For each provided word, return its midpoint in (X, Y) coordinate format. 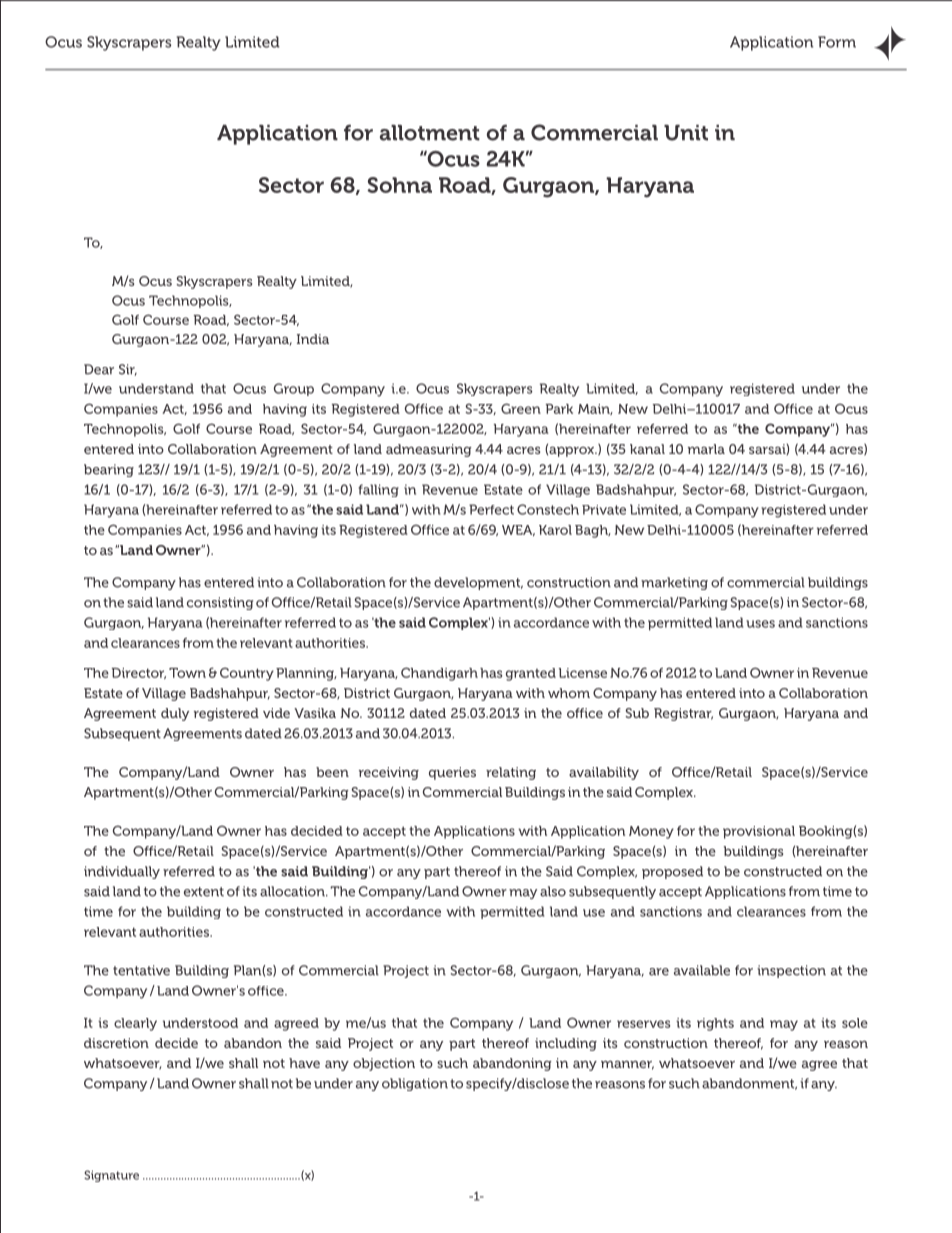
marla (706, 449)
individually (122, 872)
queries (452, 773)
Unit (686, 133)
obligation (415, 1084)
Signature (111, 1176)
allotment (430, 133)
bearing (109, 470)
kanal (647, 449)
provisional (759, 832)
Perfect (491, 509)
